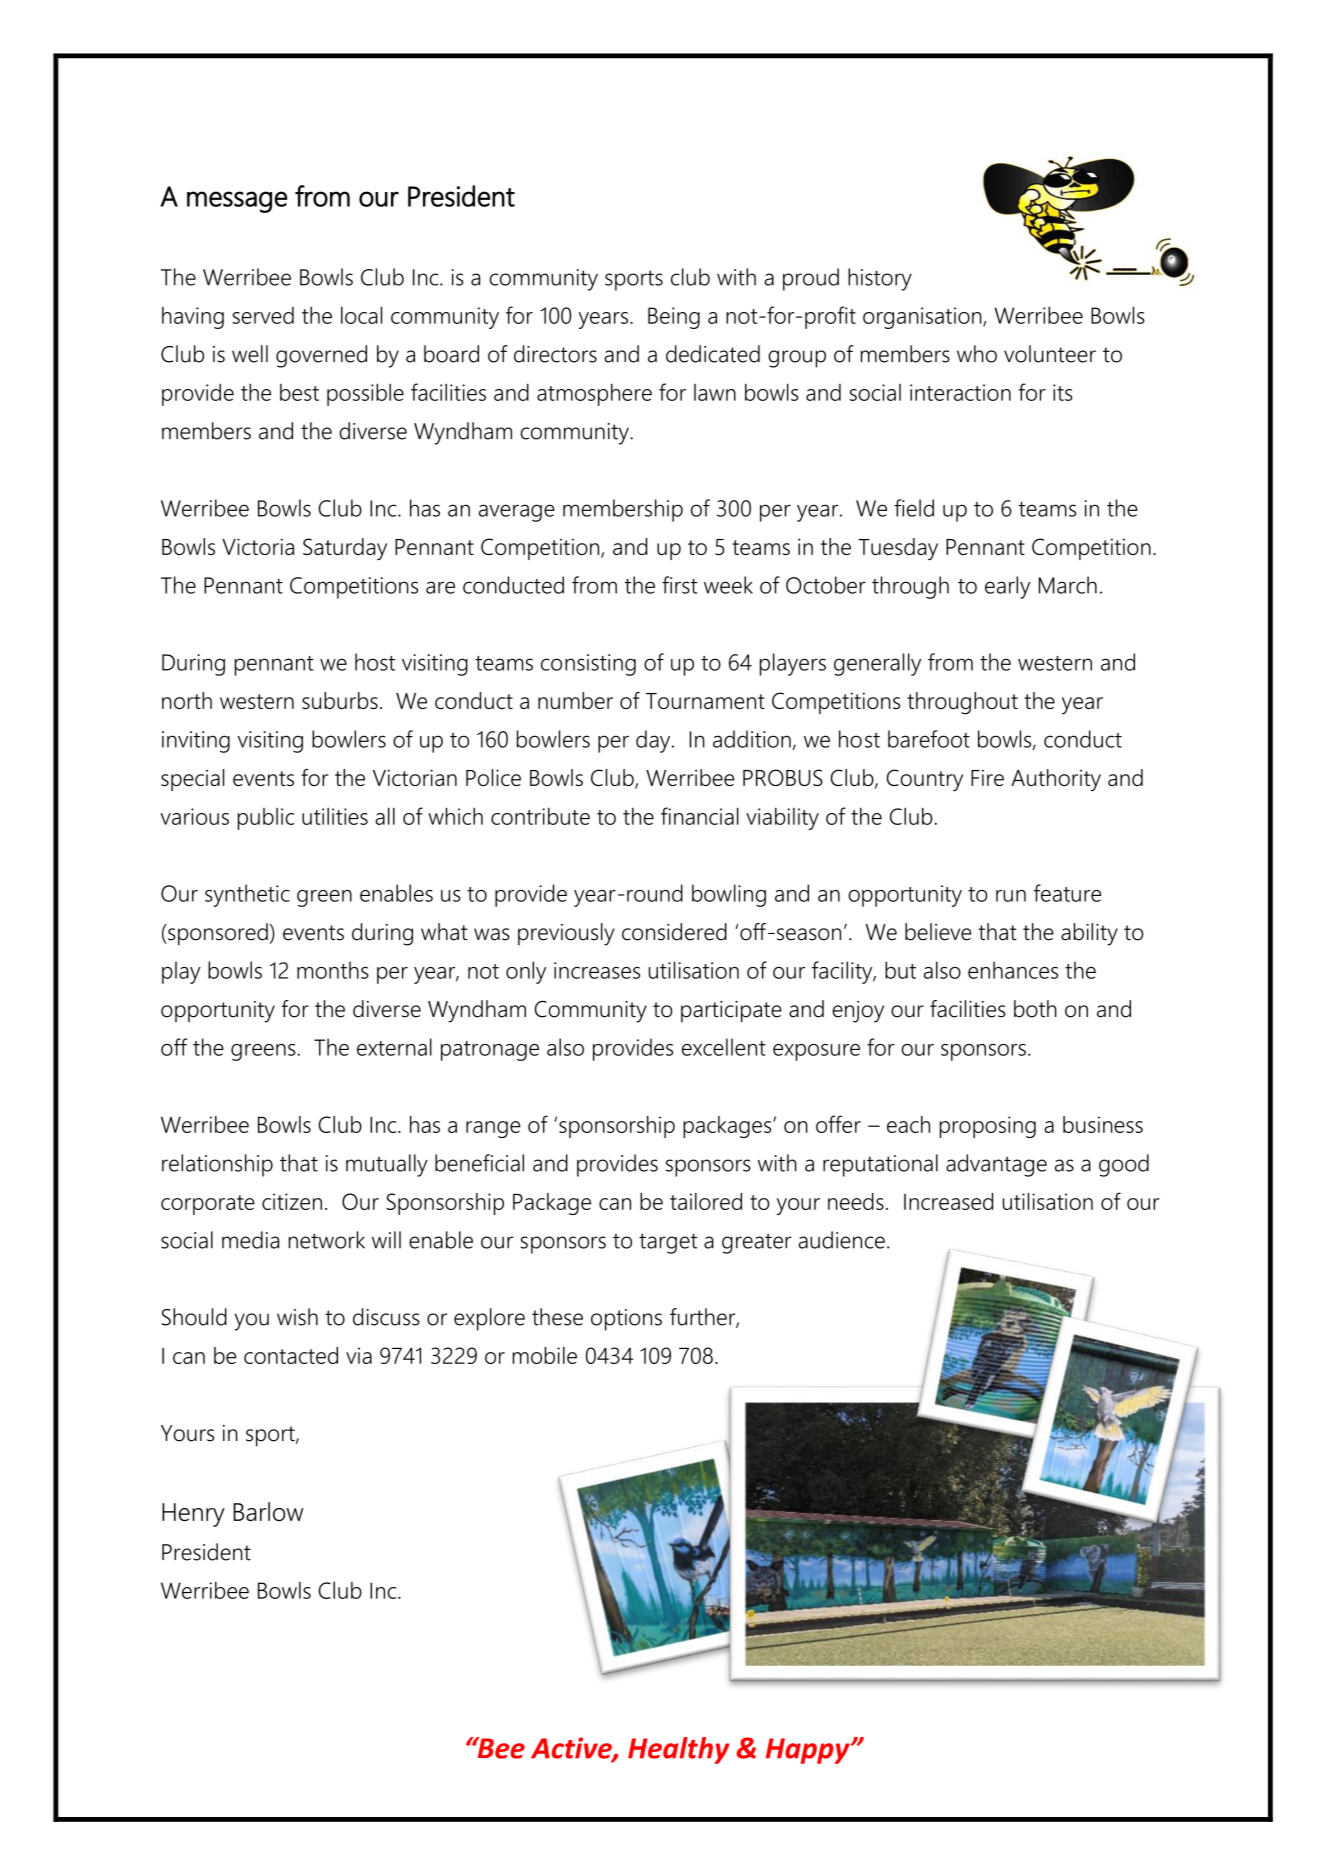 The width and height of the screenshot is (1326, 1875). Describe the element at coordinates (809, 1751) in the screenshot. I see `Happy` at that location.
